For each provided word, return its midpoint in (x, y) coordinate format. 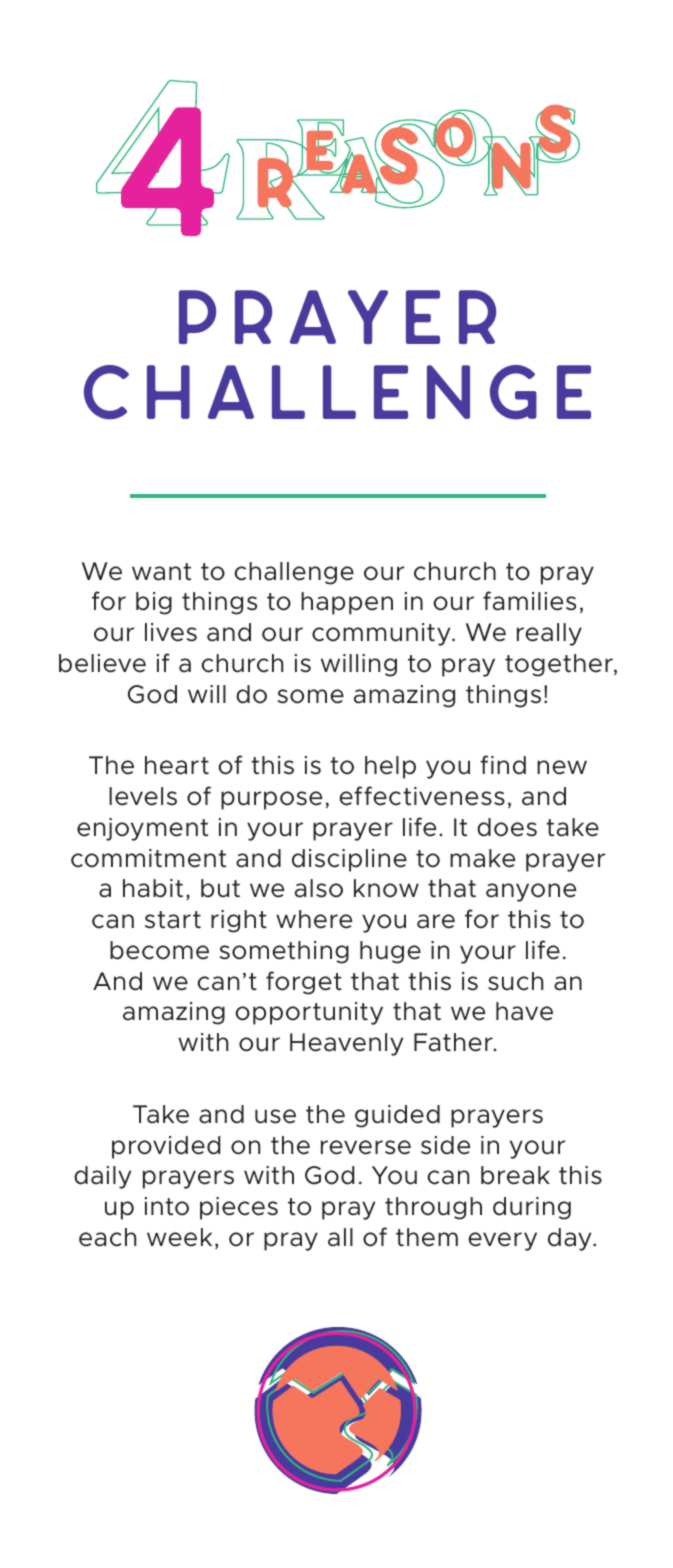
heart (177, 765)
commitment (148, 858)
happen (347, 603)
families (529, 601)
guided (397, 1116)
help (390, 767)
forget (304, 983)
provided (166, 1147)
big (154, 603)
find (503, 765)
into (167, 1206)
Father (454, 1042)
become (159, 950)
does (507, 827)
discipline (349, 860)
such (515, 981)
